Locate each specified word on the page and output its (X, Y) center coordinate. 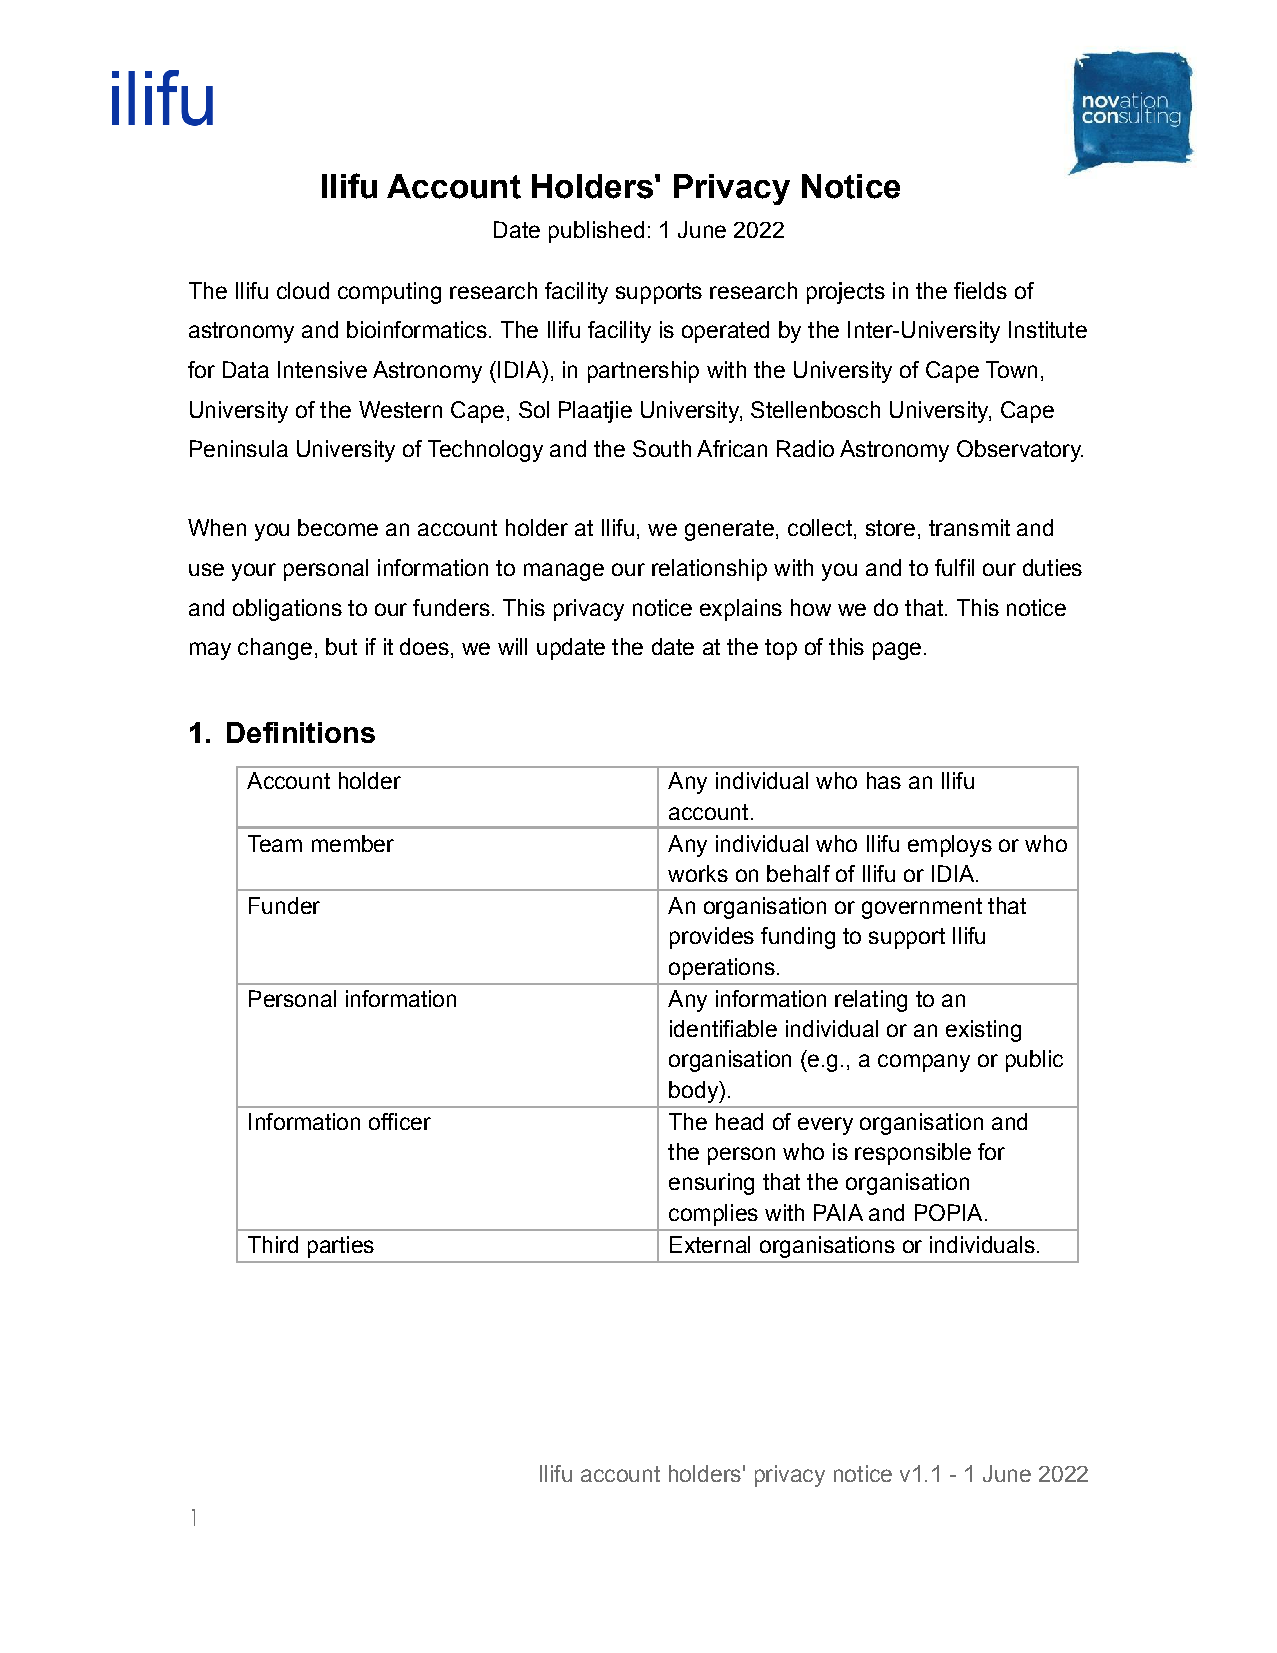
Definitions (301, 732)
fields (980, 290)
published (596, 232)
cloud (303, 290)
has (884, 780)
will (512, 646)
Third (273, 1244)
